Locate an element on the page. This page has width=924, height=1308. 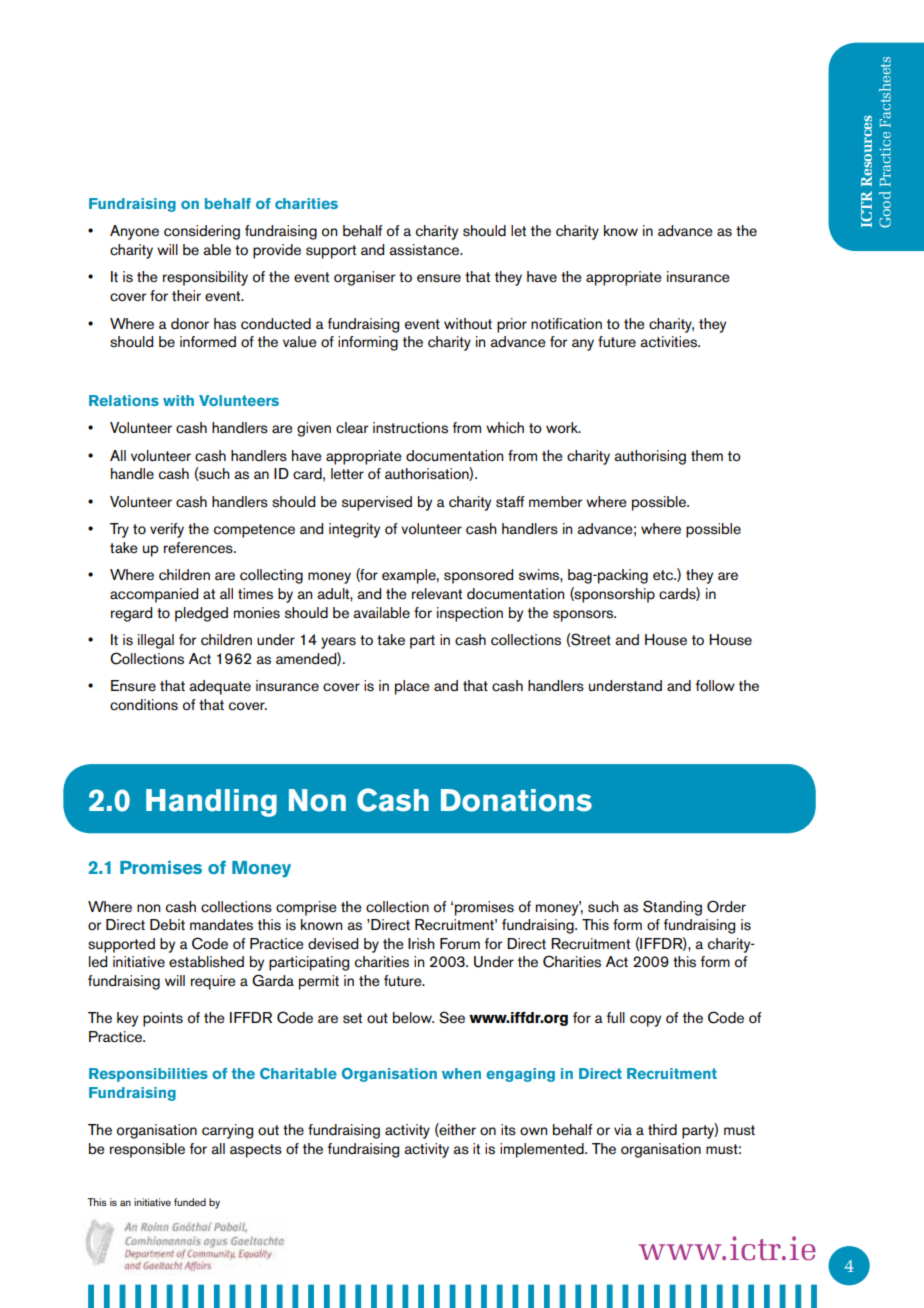
Debit is located at coordinates (167, 925).
